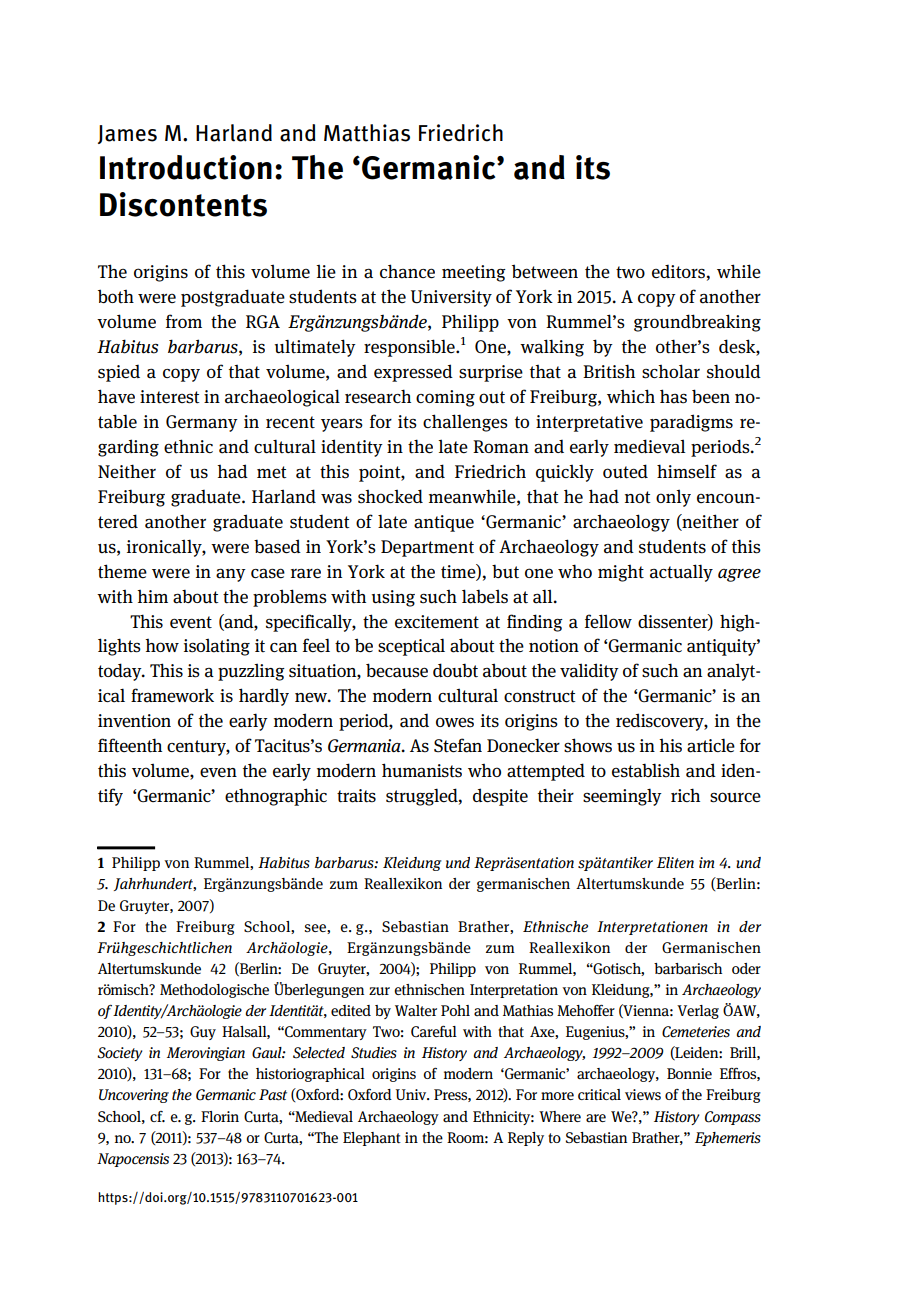  Describe the element at coordinates (134, 1096) in the document. I see `Uncovering` at that location.
